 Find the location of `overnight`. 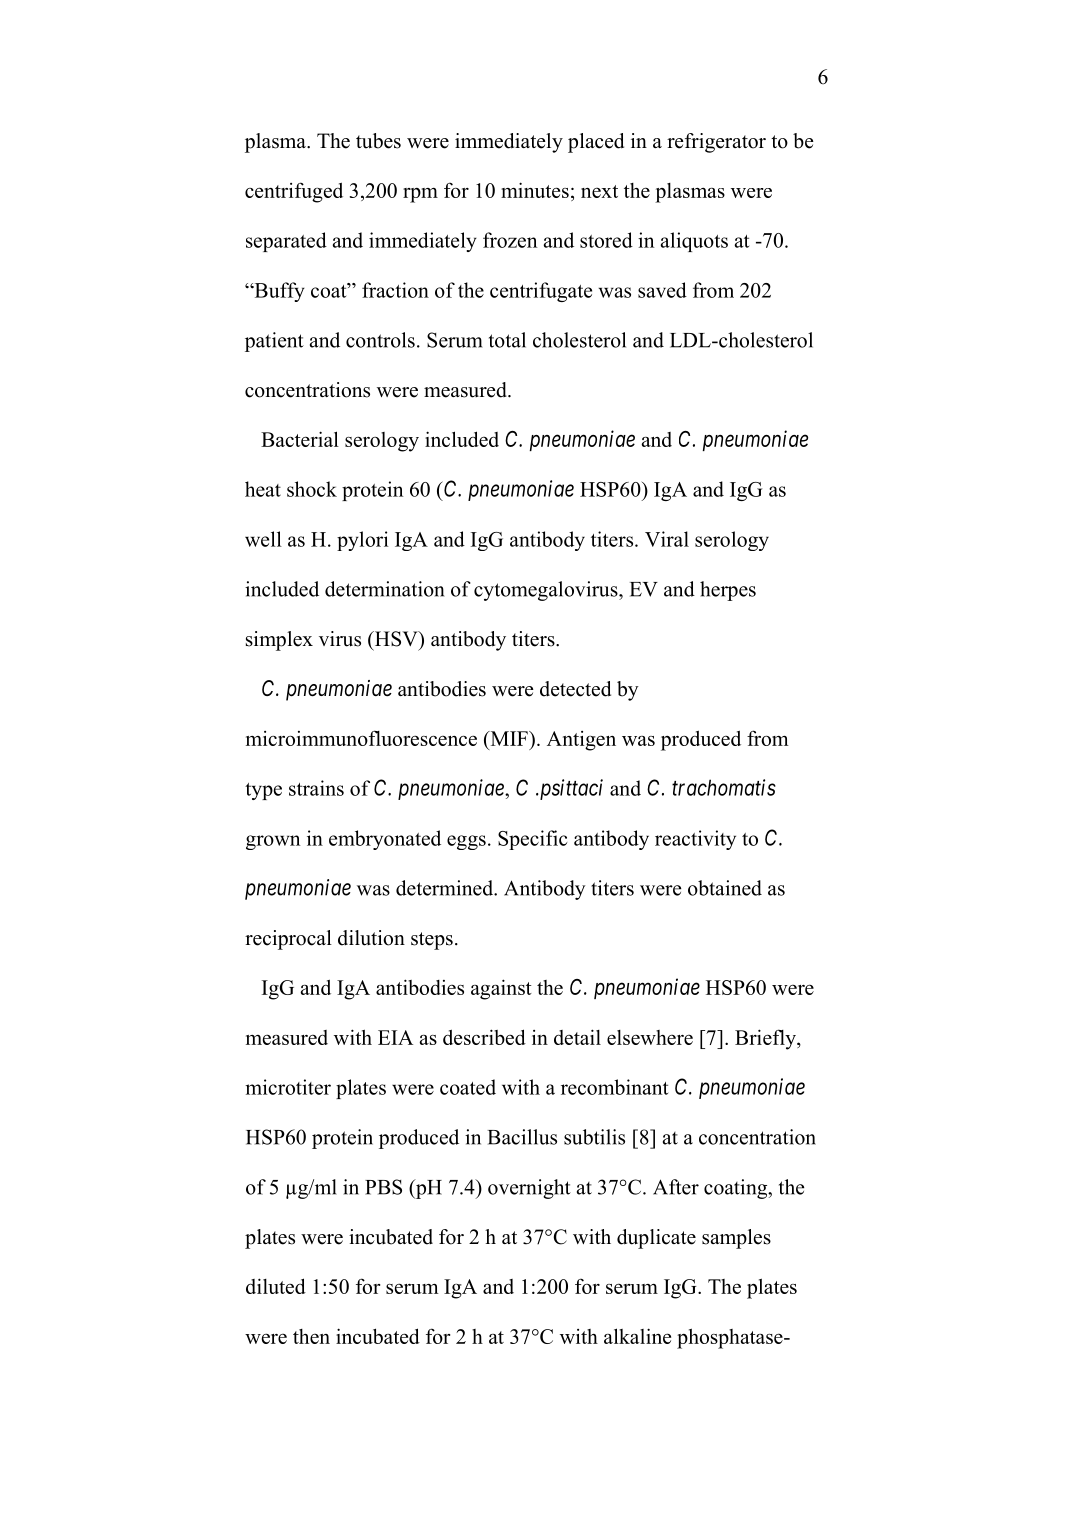

overnight is located at coordinates (529, 1189).
